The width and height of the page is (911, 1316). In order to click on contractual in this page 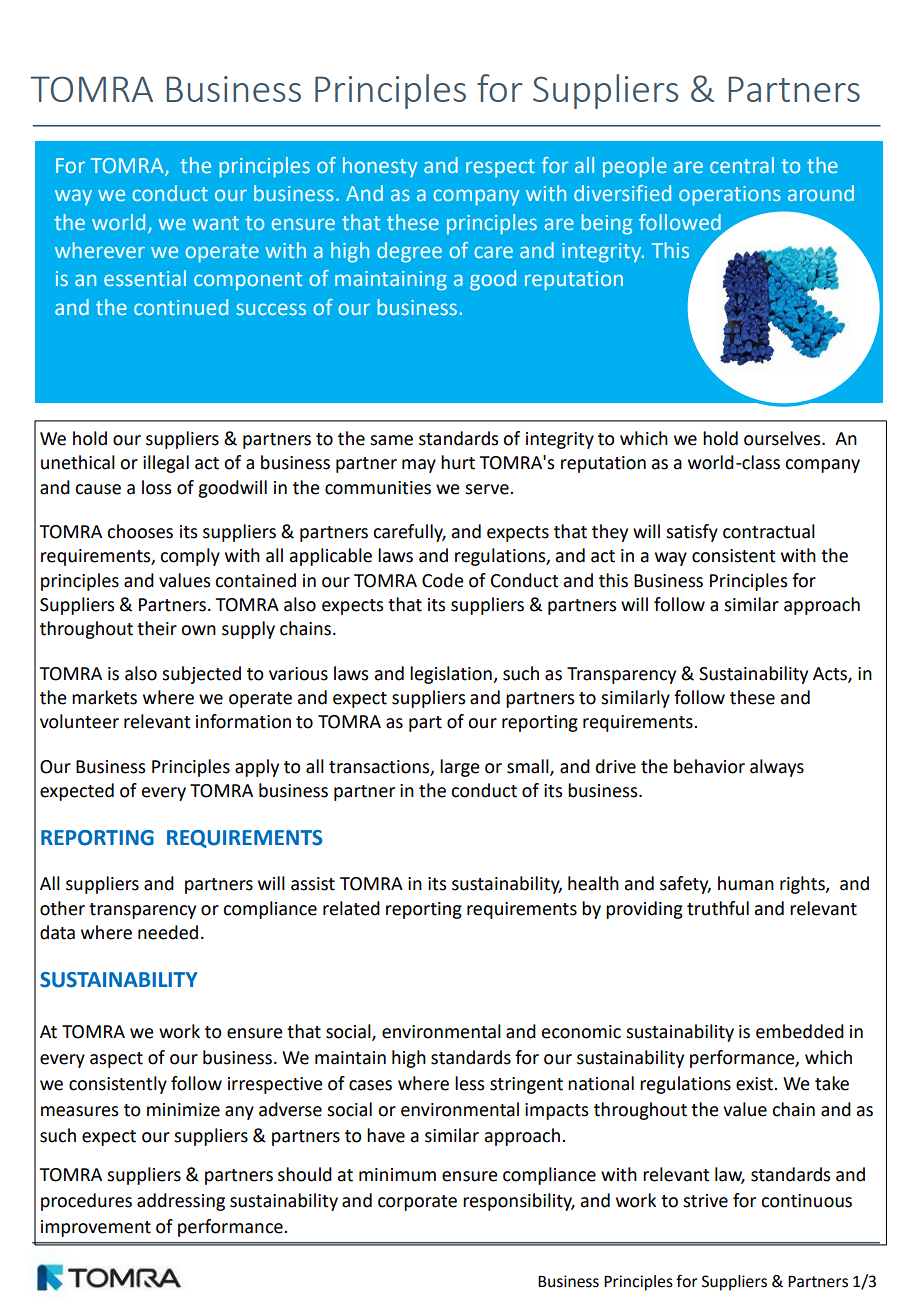, I will do `click(769, 531)`.
